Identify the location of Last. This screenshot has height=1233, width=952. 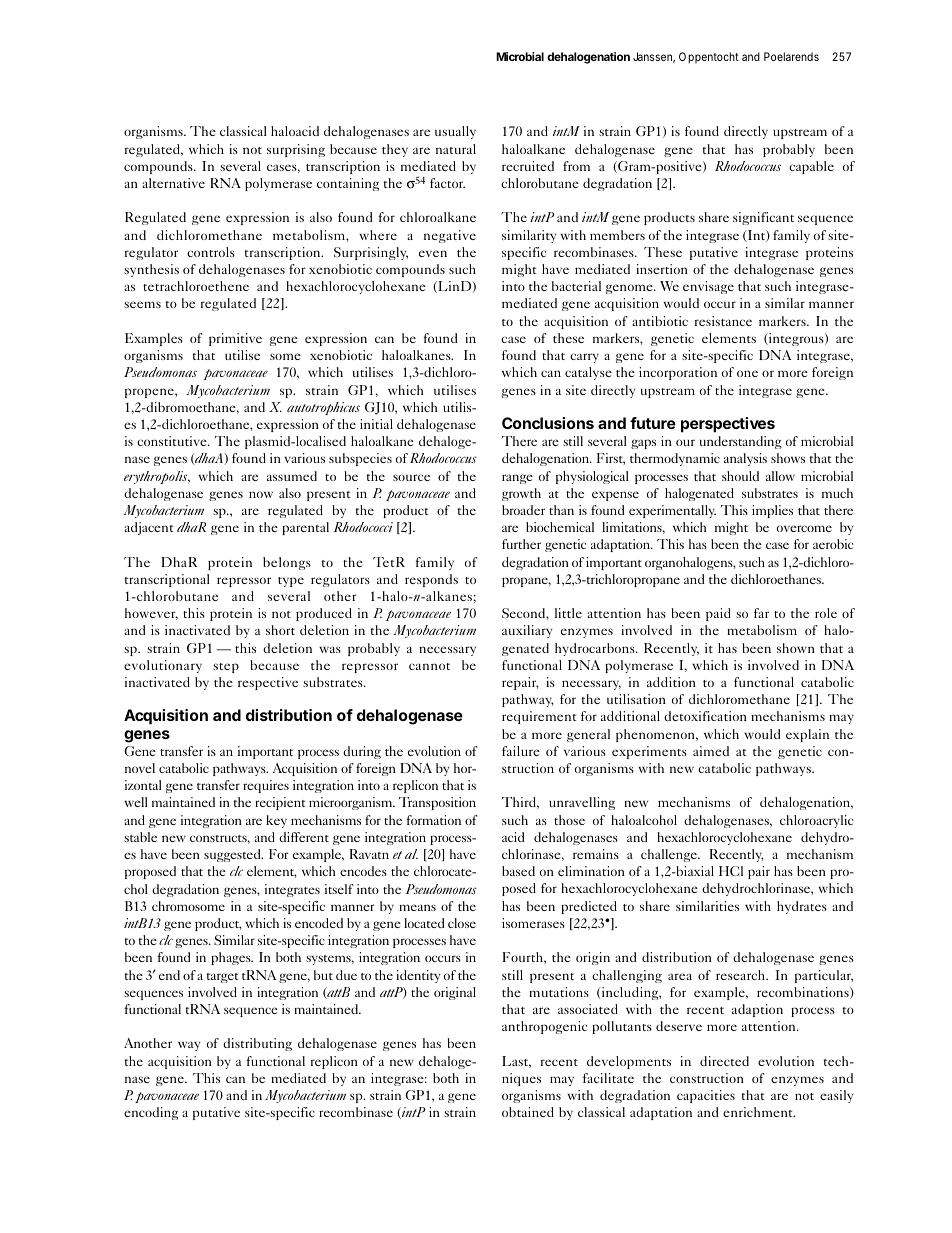
(516, 1062).
